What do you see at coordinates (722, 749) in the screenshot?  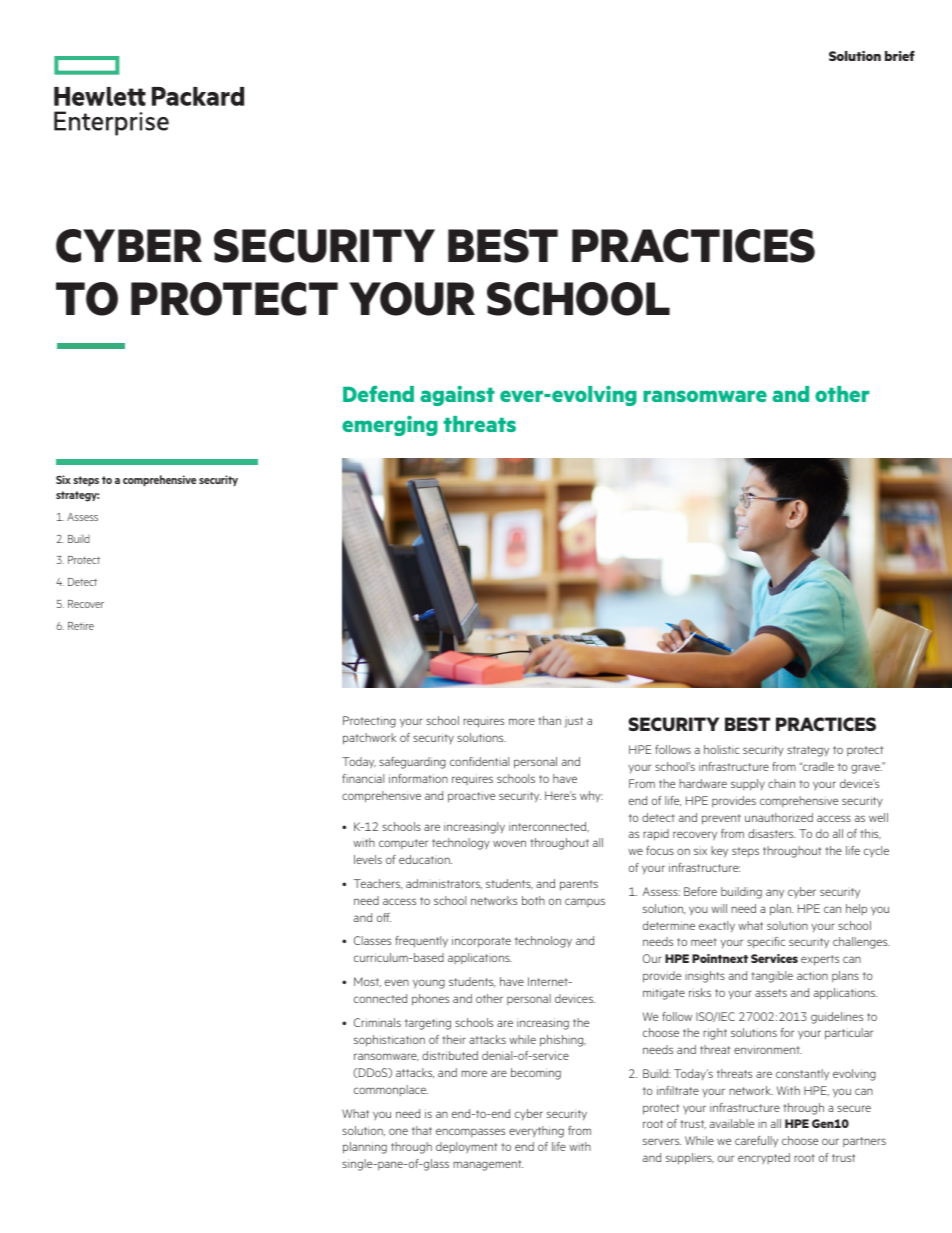 I see `holistic` at bounding box center [722, 749].
